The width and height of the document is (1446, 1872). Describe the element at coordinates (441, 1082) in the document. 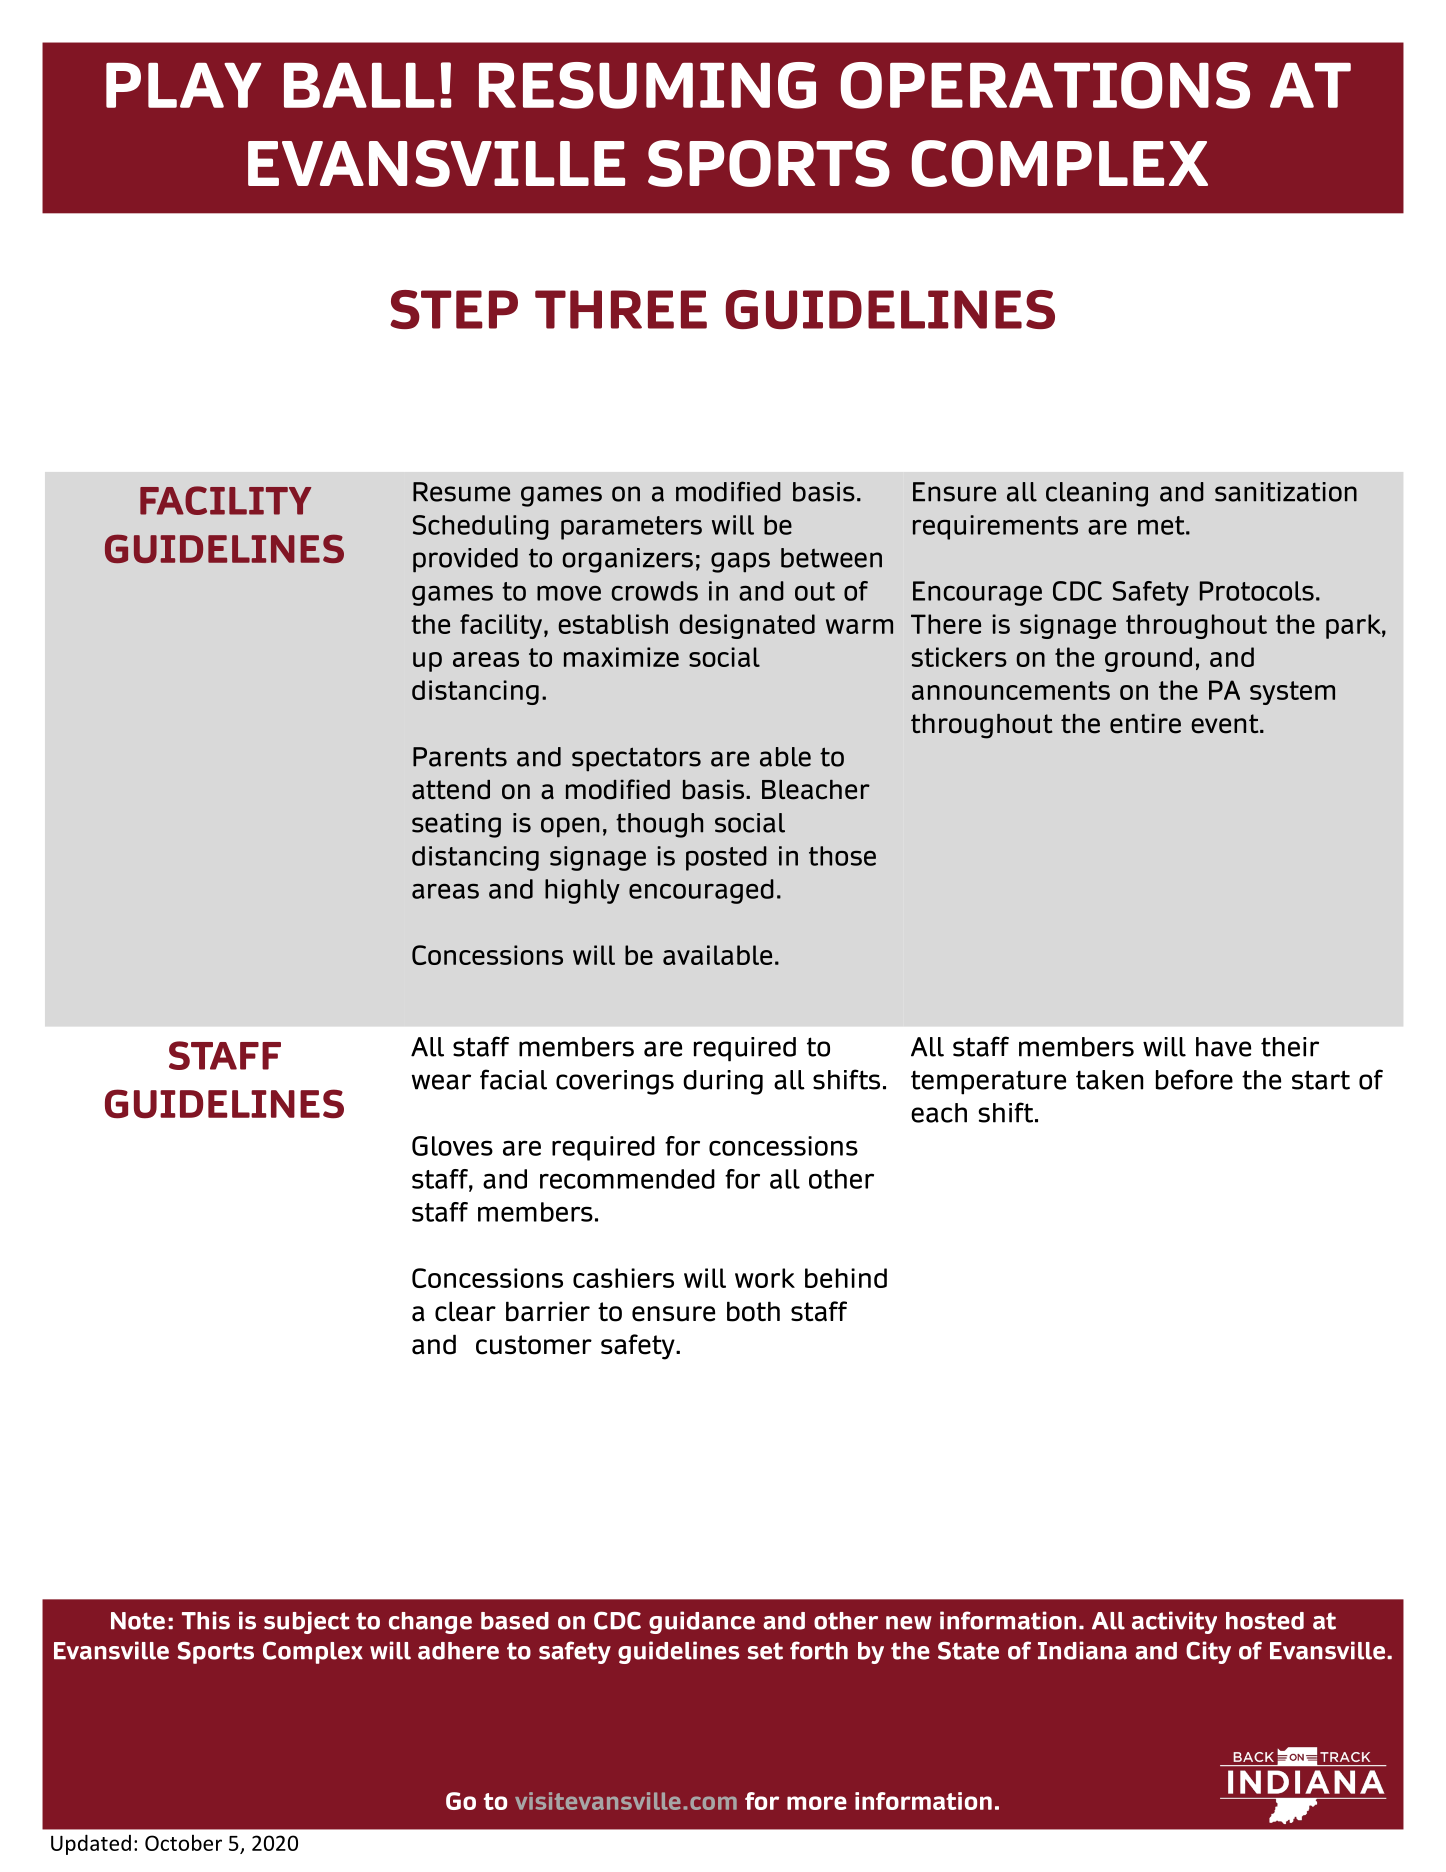

I see `wear` at that location.
